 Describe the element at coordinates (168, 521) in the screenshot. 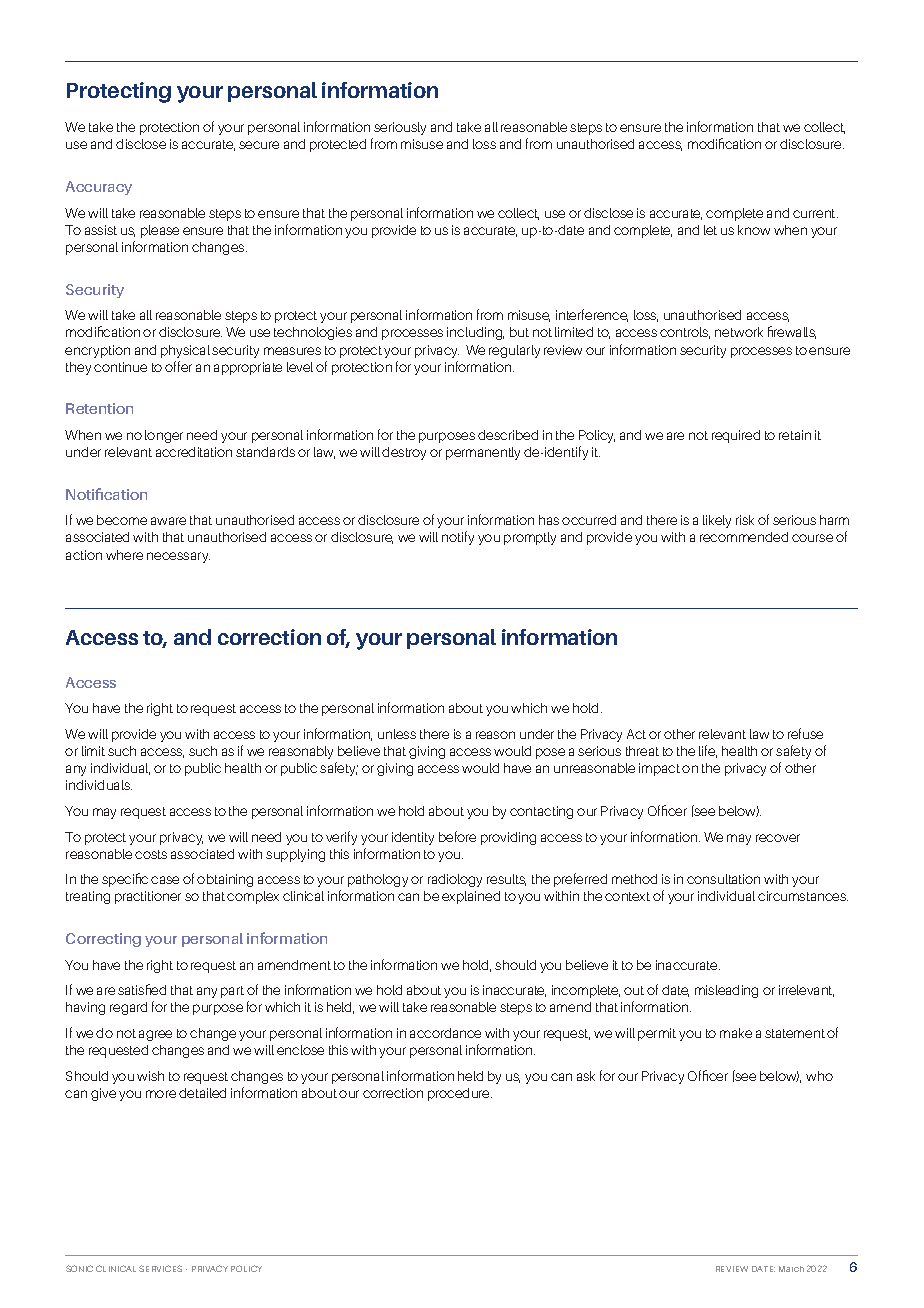

I see `aware` at that location.
